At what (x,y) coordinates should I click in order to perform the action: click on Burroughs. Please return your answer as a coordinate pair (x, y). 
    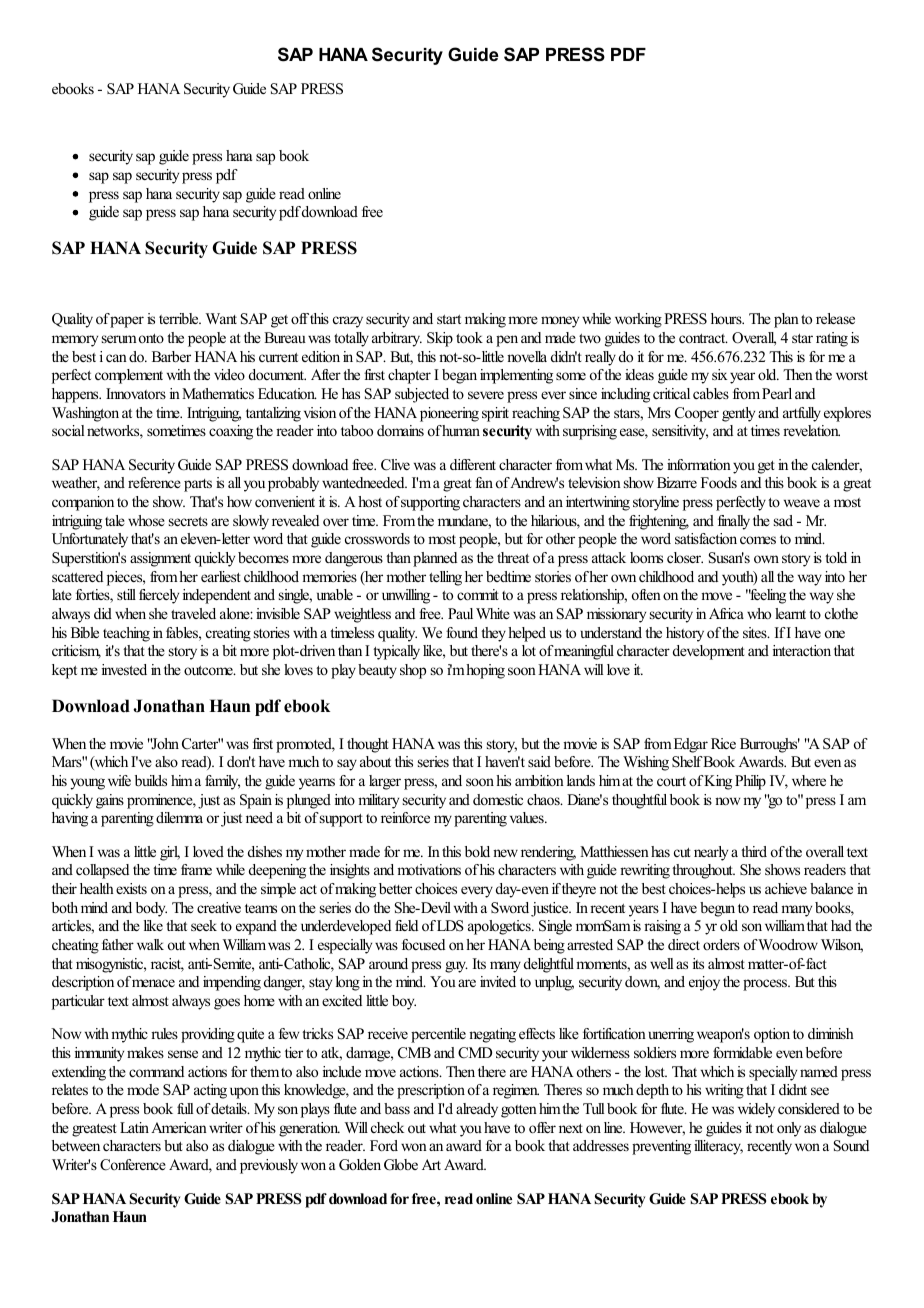
    Looking at the image, I should click on (770, 745).
